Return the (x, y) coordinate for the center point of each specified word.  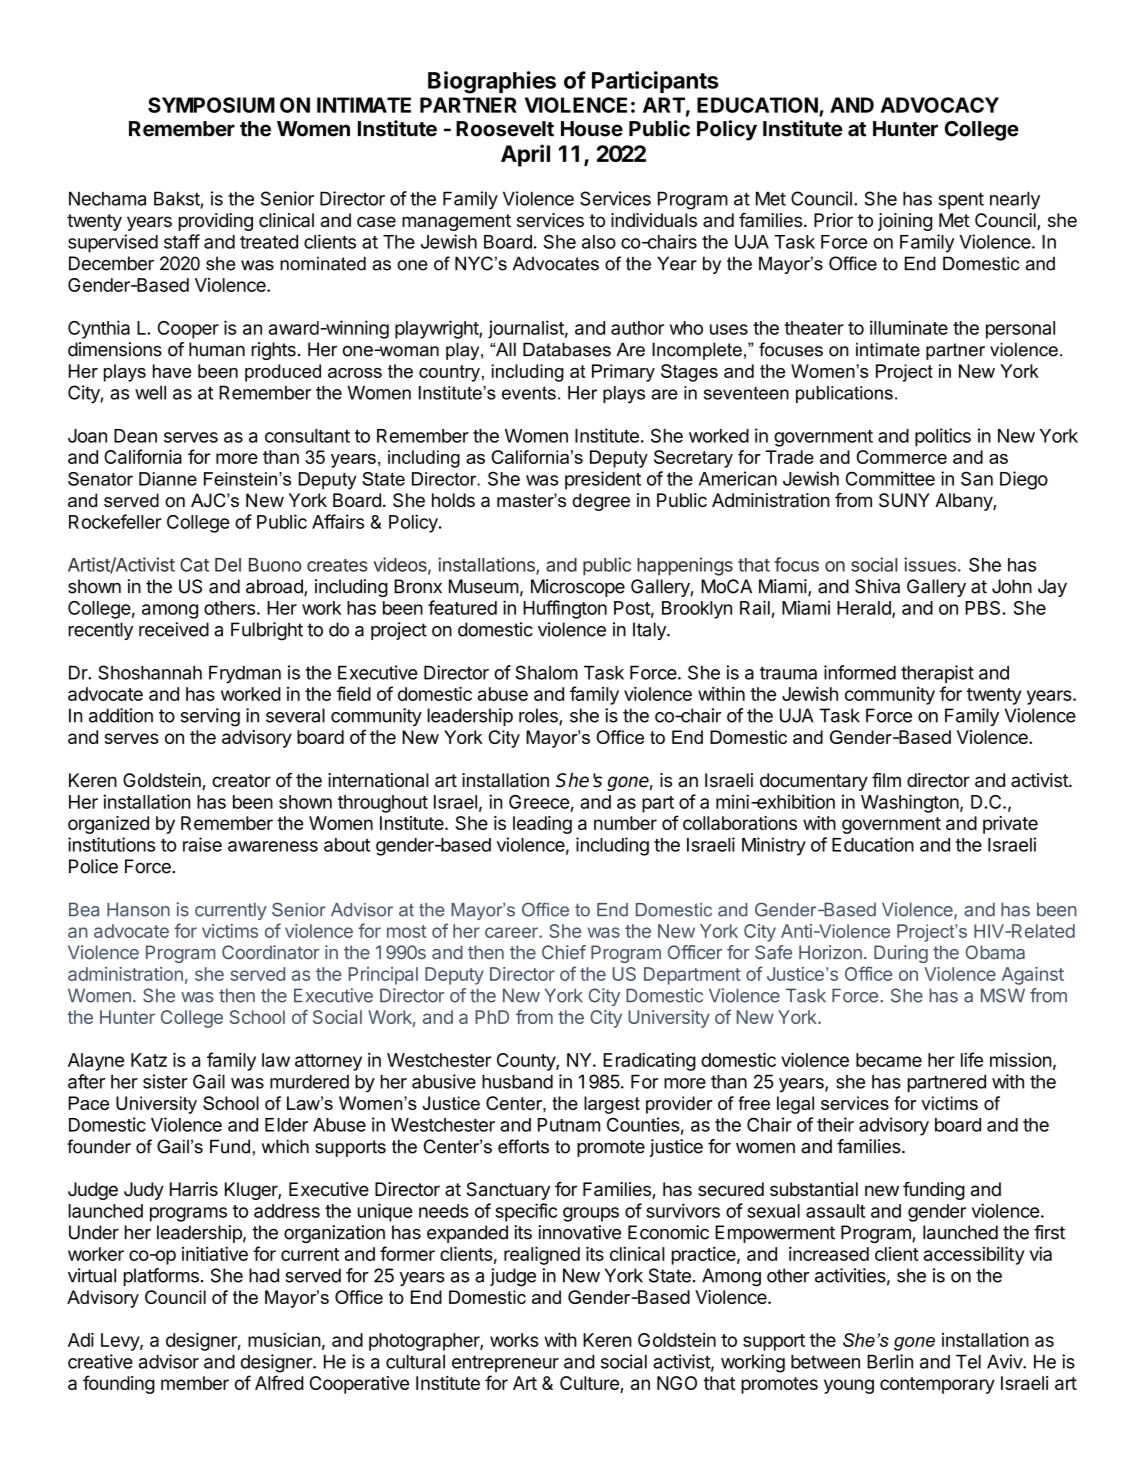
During (901, 954)
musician (284, 1339)
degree (601, 502)
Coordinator (270, 952)
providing (216, 222)
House (592, 129)
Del (228, 565)
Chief (564, 952)
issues (930, 564)
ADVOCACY (940, 105)
